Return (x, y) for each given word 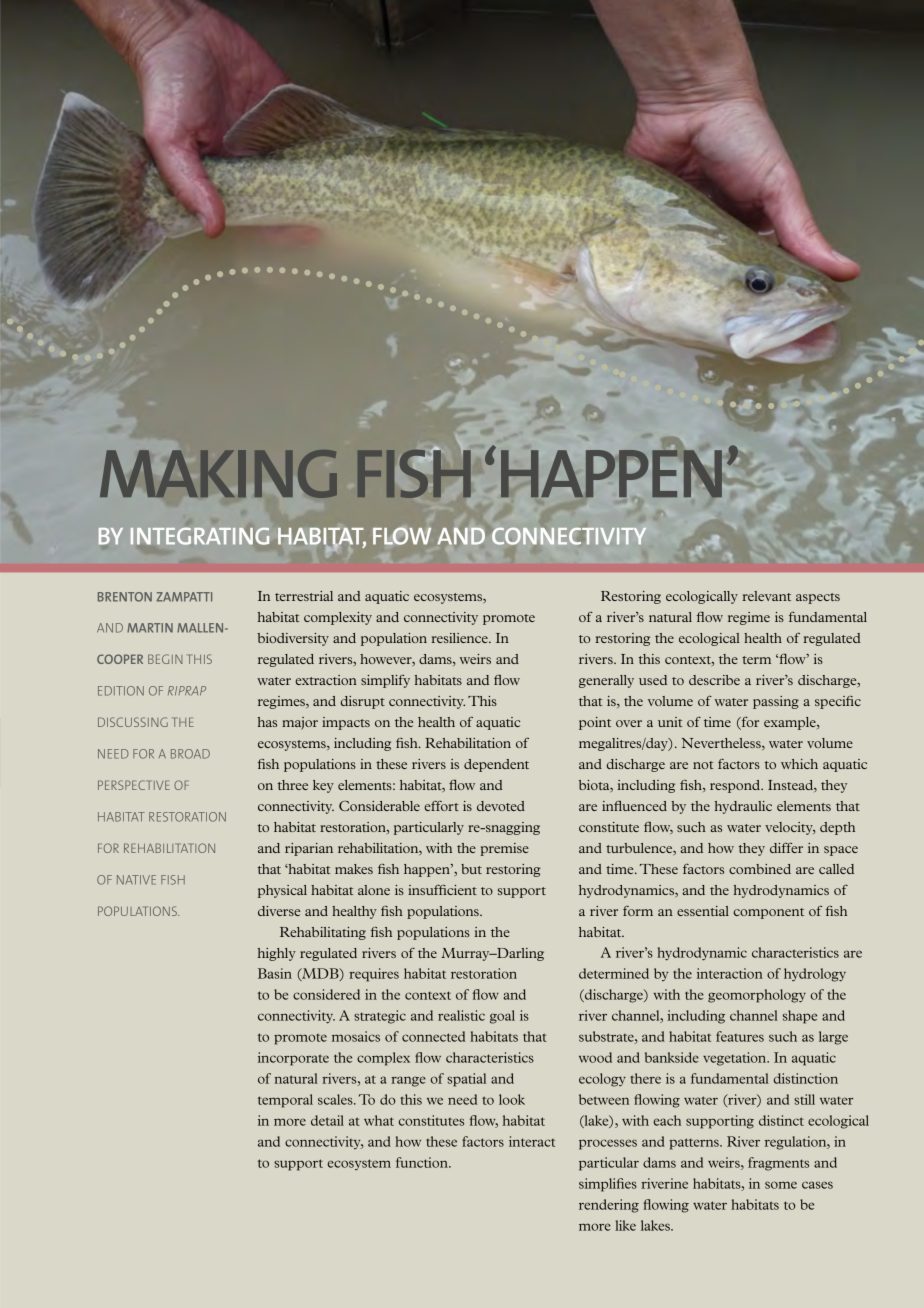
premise (504, 849)
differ (786, 847)
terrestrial (304, 596)
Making (218, 474)
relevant (766, 596)
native (136, 880)
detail (327, 1120)
